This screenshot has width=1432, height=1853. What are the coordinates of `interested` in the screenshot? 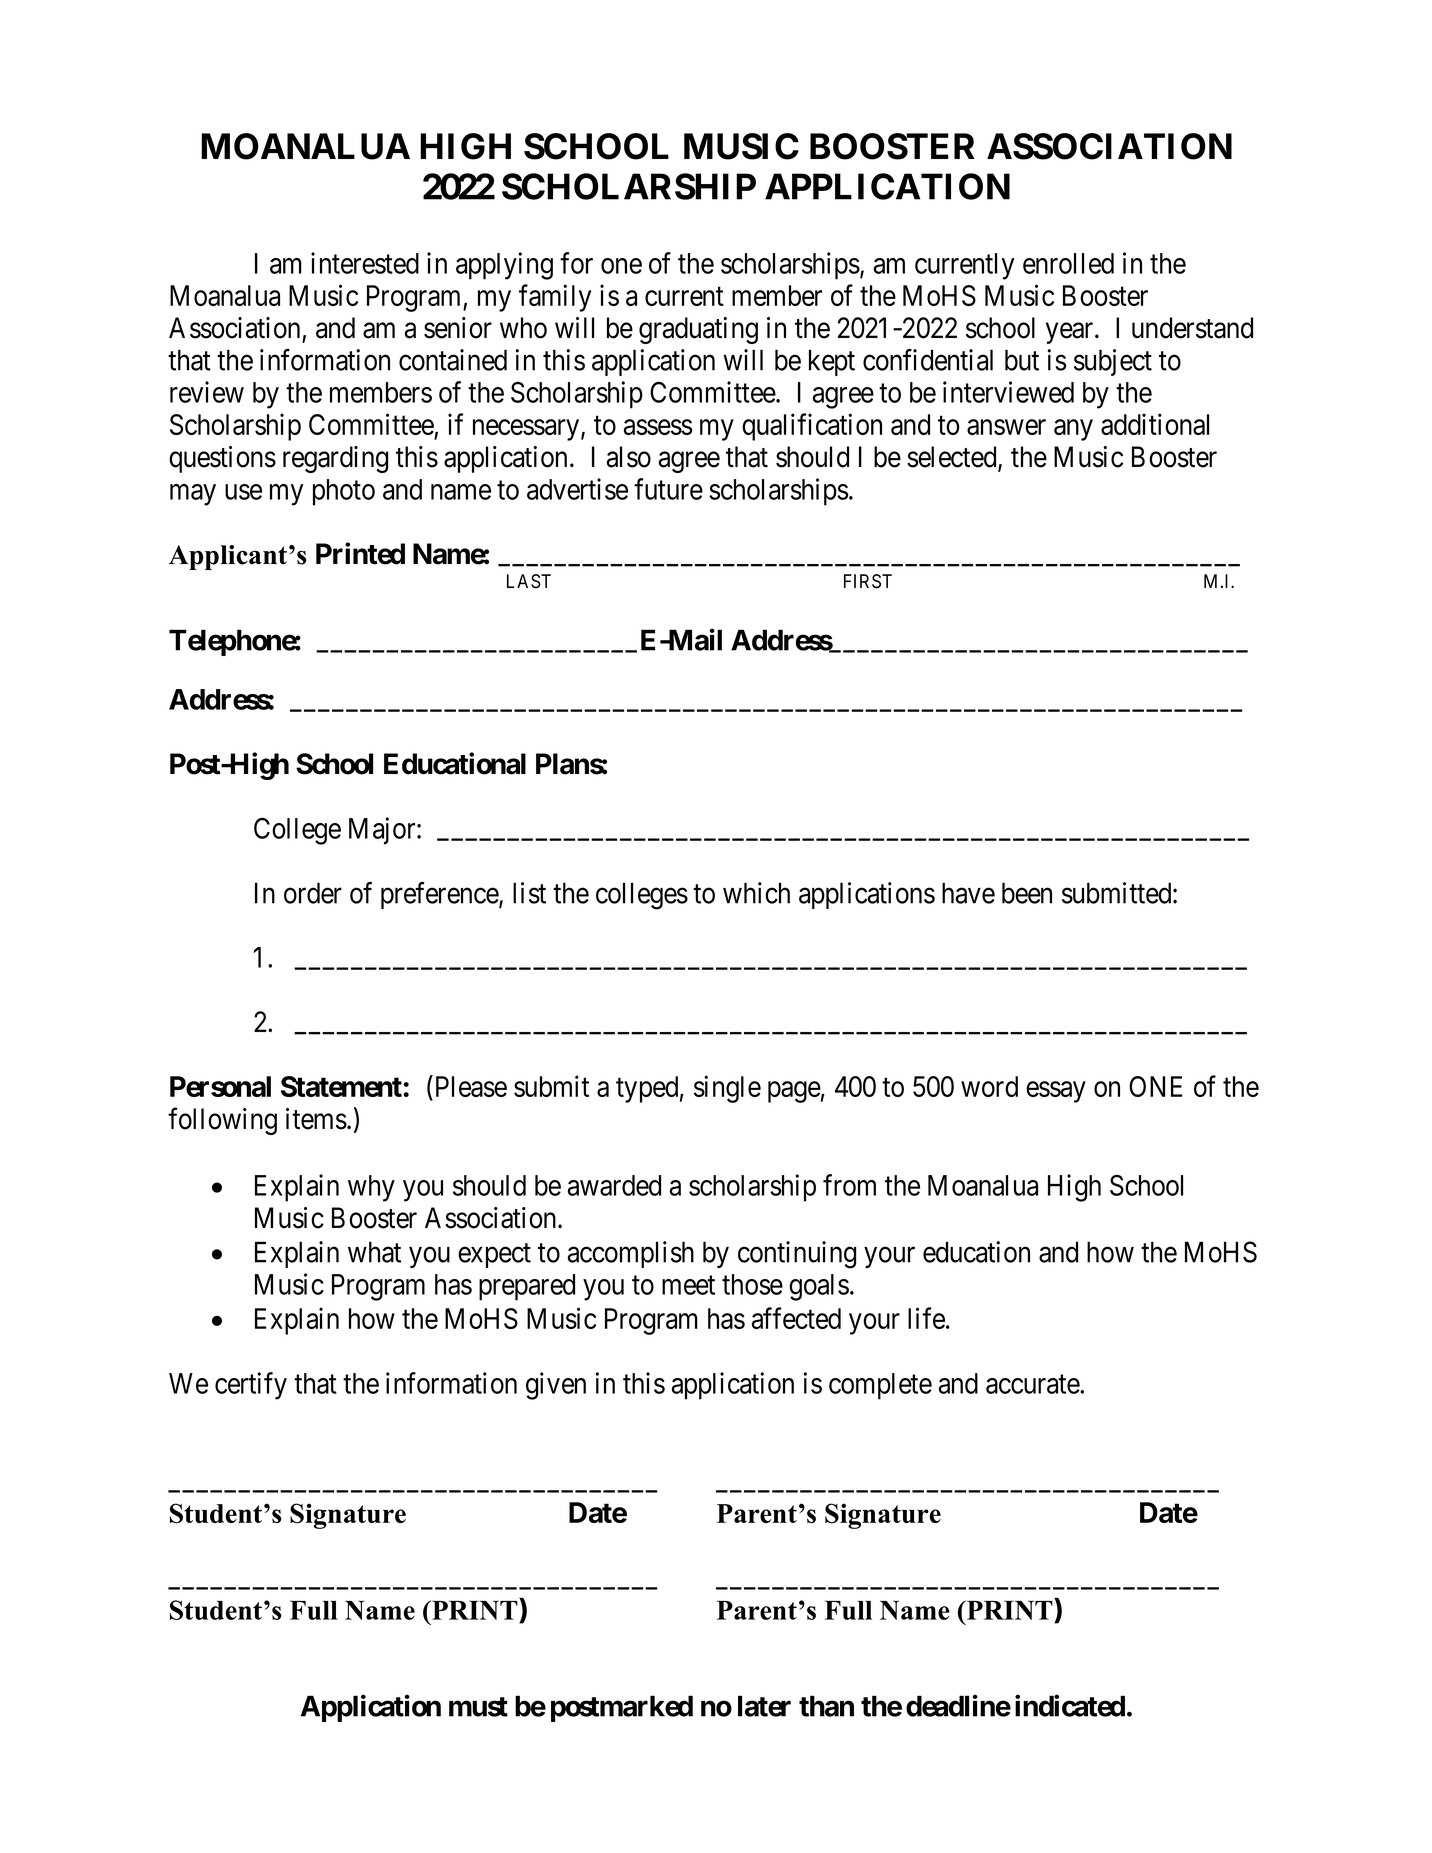 It's located at (365, 263).
